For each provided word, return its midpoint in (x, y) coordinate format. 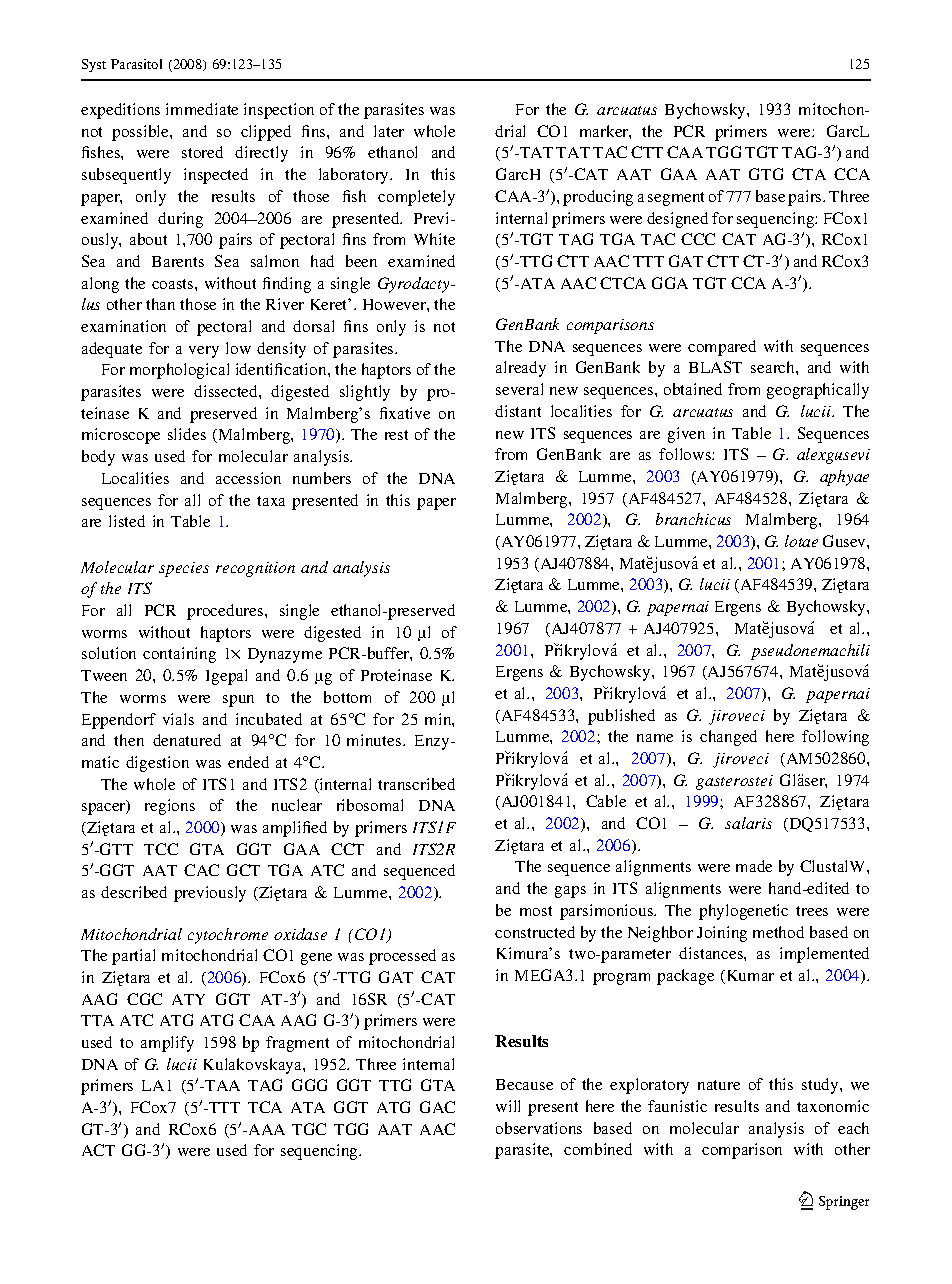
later (389, 131)
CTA (809, 174)
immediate (202, 109)
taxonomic (833, 1106)
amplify (167, 1044)
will (508, 1106)
